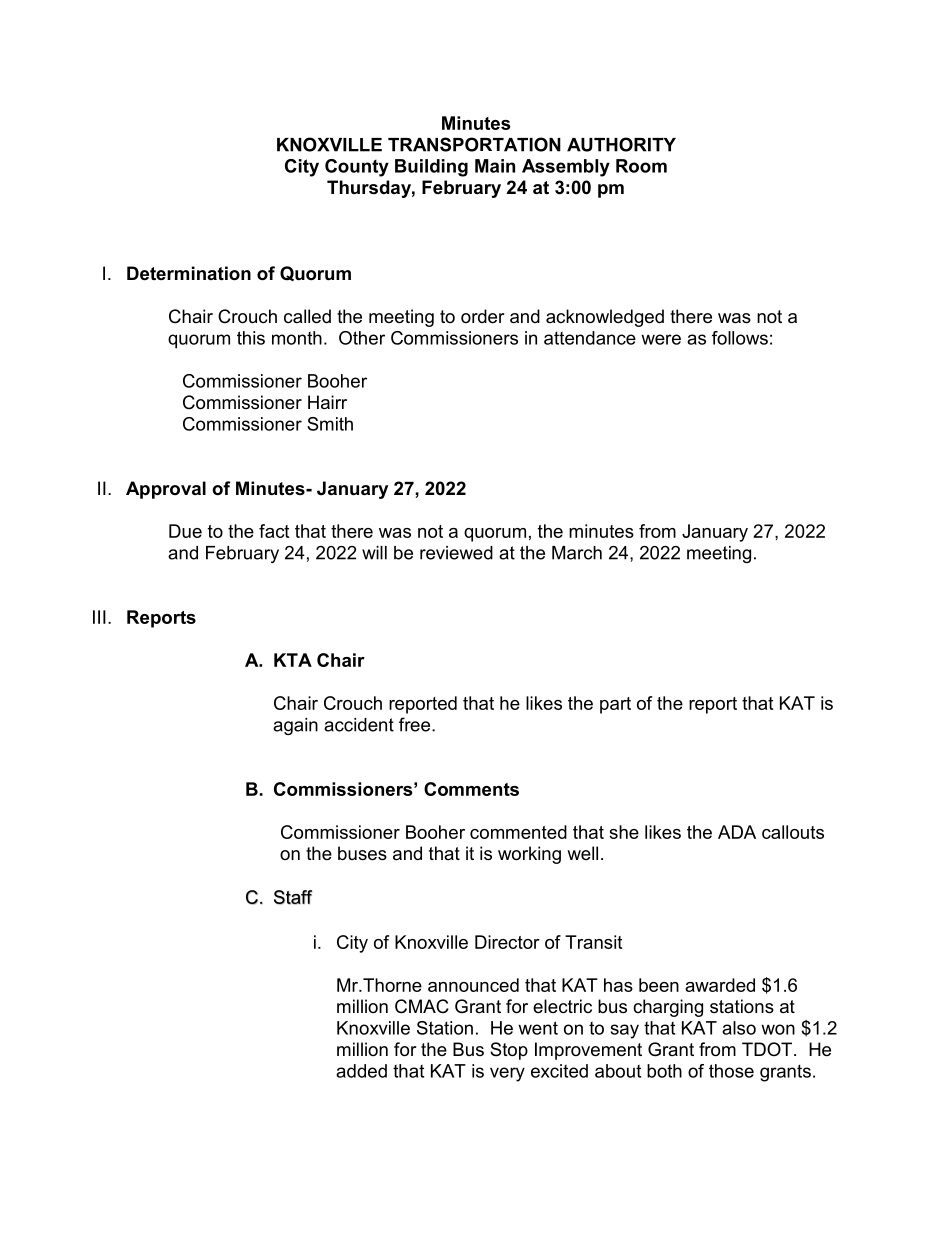 The width and height of the screenshot is (952, 1233). Describe the element at coordinates (431, 168) in the screenshot. I see `Building` at that location.
